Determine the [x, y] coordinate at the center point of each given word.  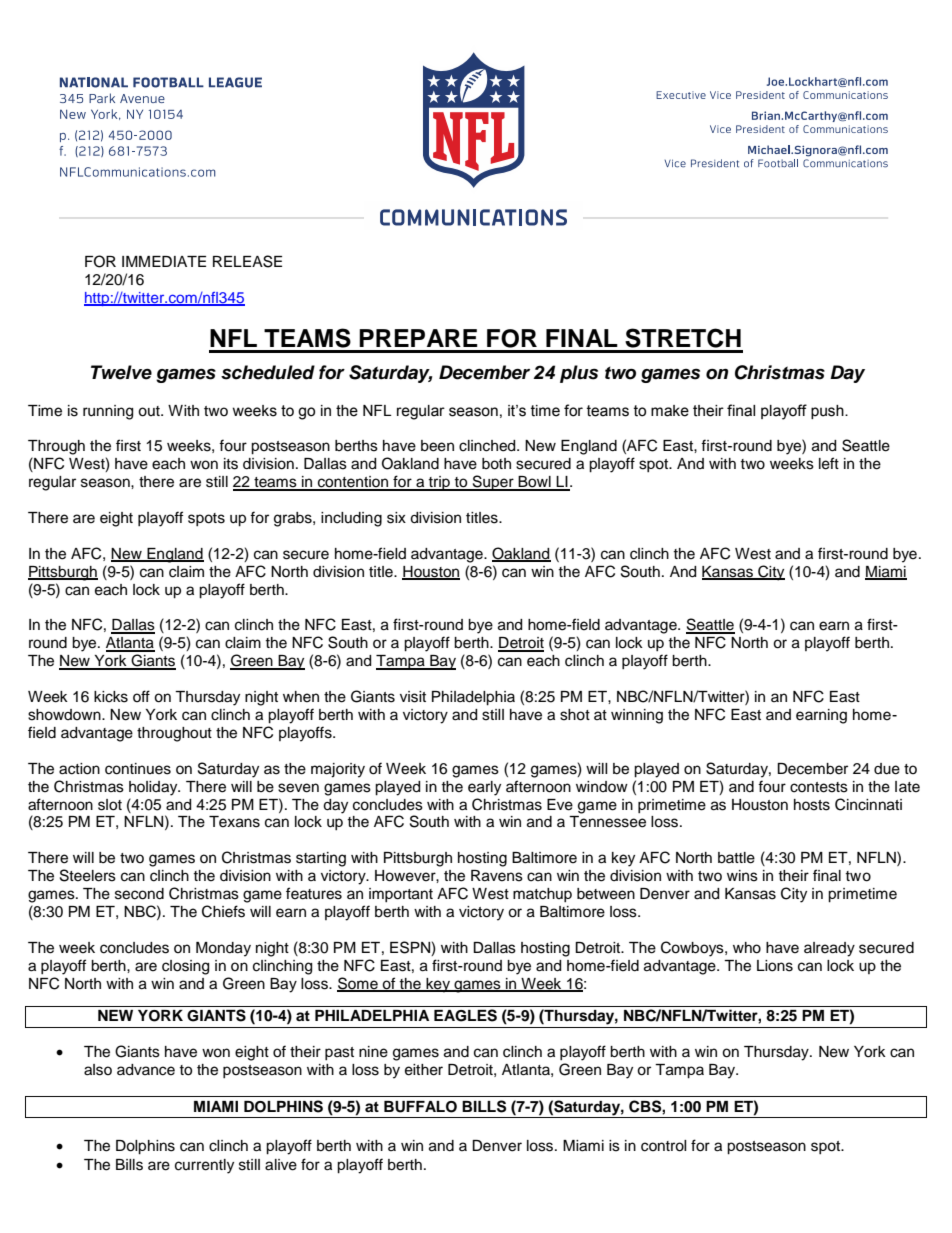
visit [413, 697]
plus [579, 374]
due [887, 769]
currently [204, 1166]
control [664, 1146]
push [828, 412]
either [424, 1070]
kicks [111, 697]
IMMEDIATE [164, 261]
